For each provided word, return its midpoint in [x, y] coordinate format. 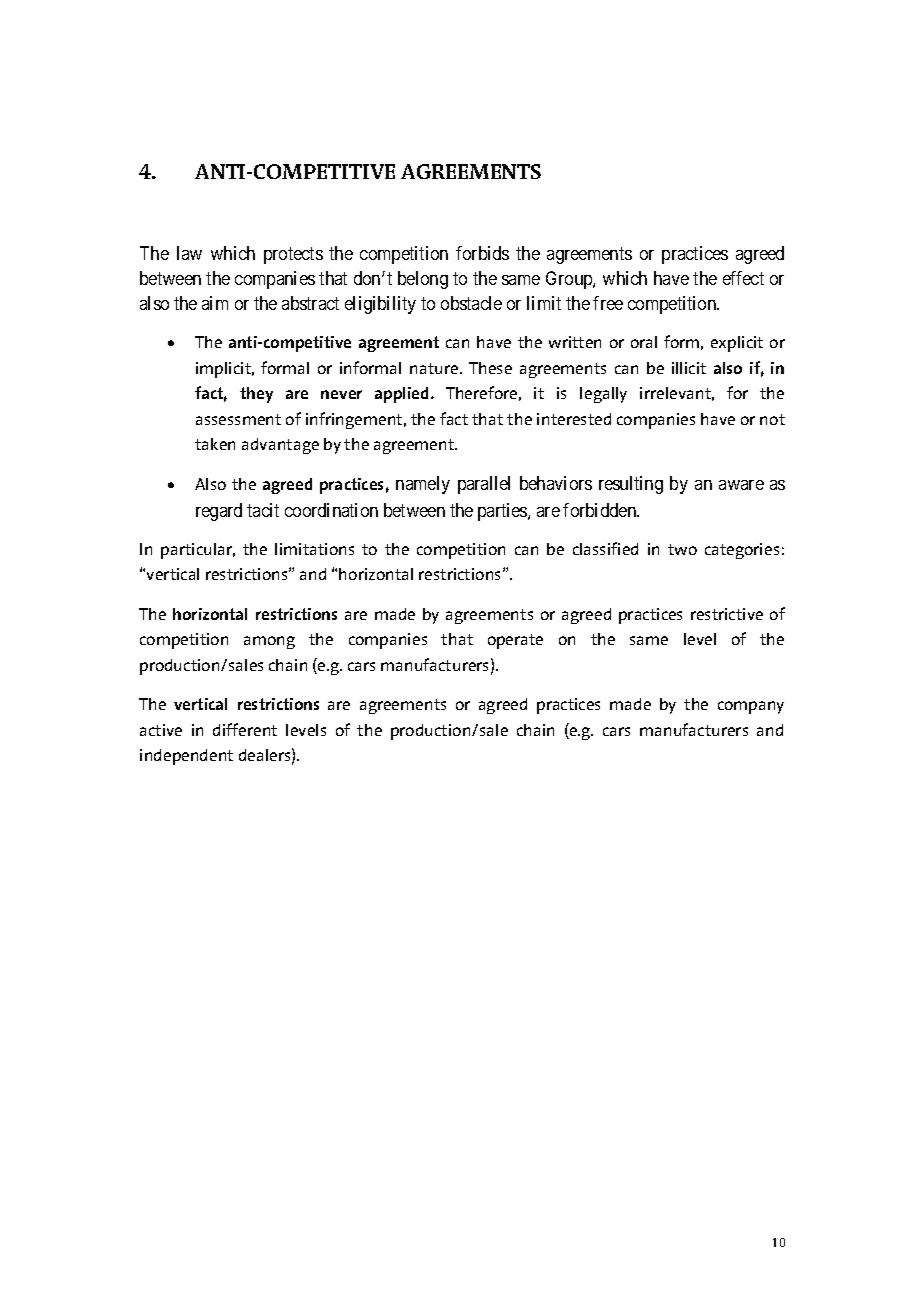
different [245, 729]
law [189, 253]
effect [743, 278]
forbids [482, 253]
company [751, 707]
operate [515, 641]
